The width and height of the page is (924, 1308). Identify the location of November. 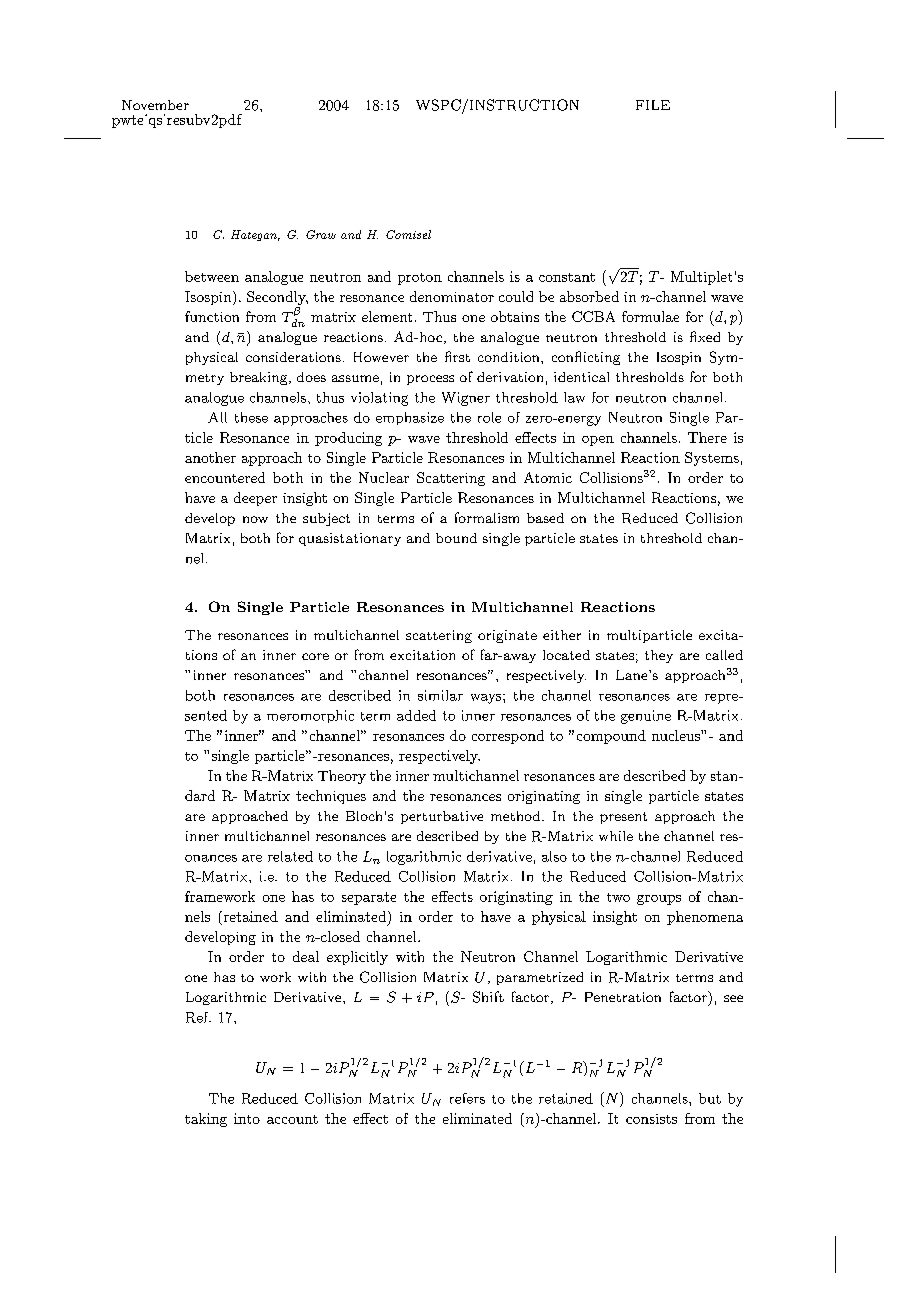
(155, 105).
